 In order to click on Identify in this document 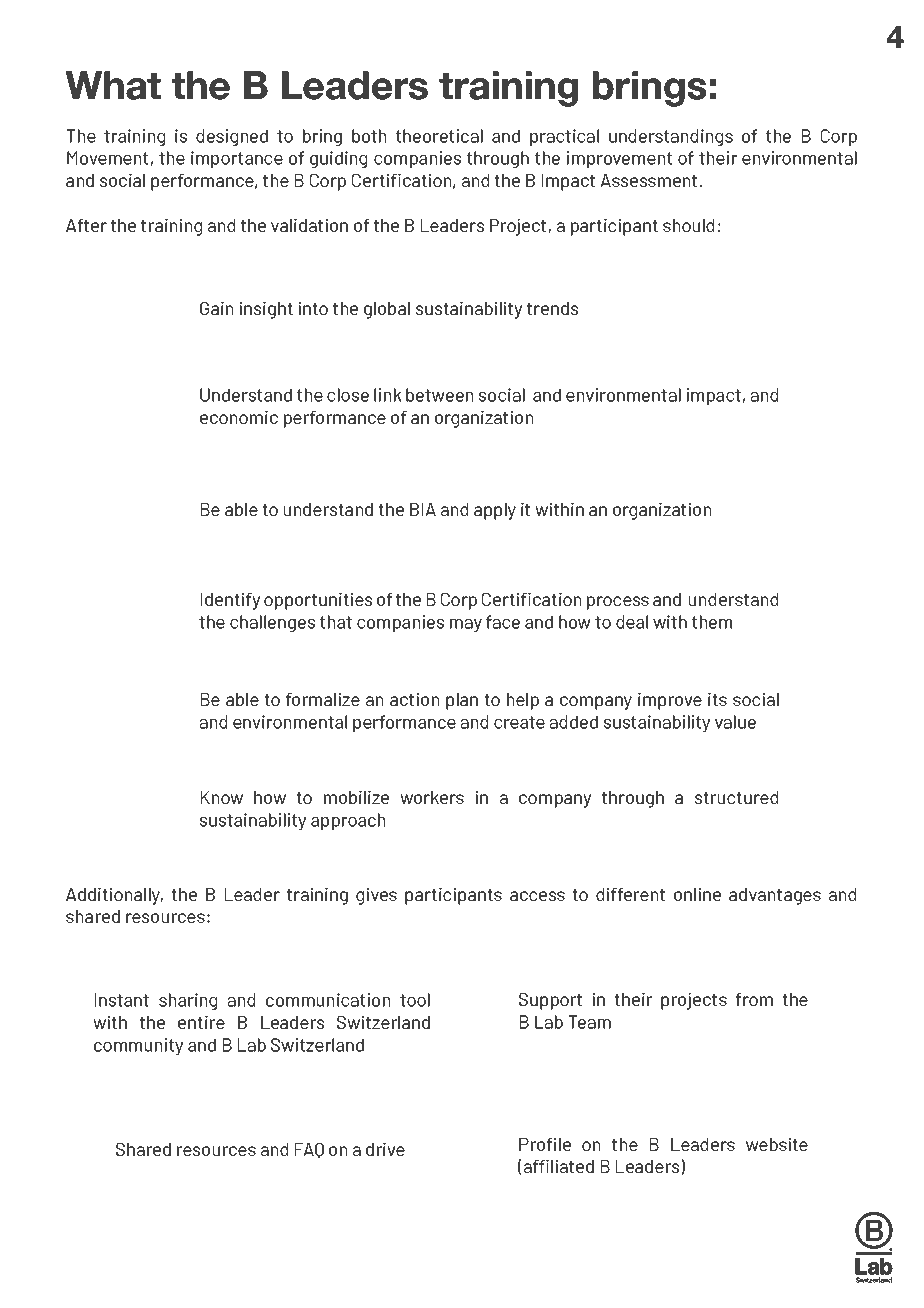, I will do `click(230, 601)`.
